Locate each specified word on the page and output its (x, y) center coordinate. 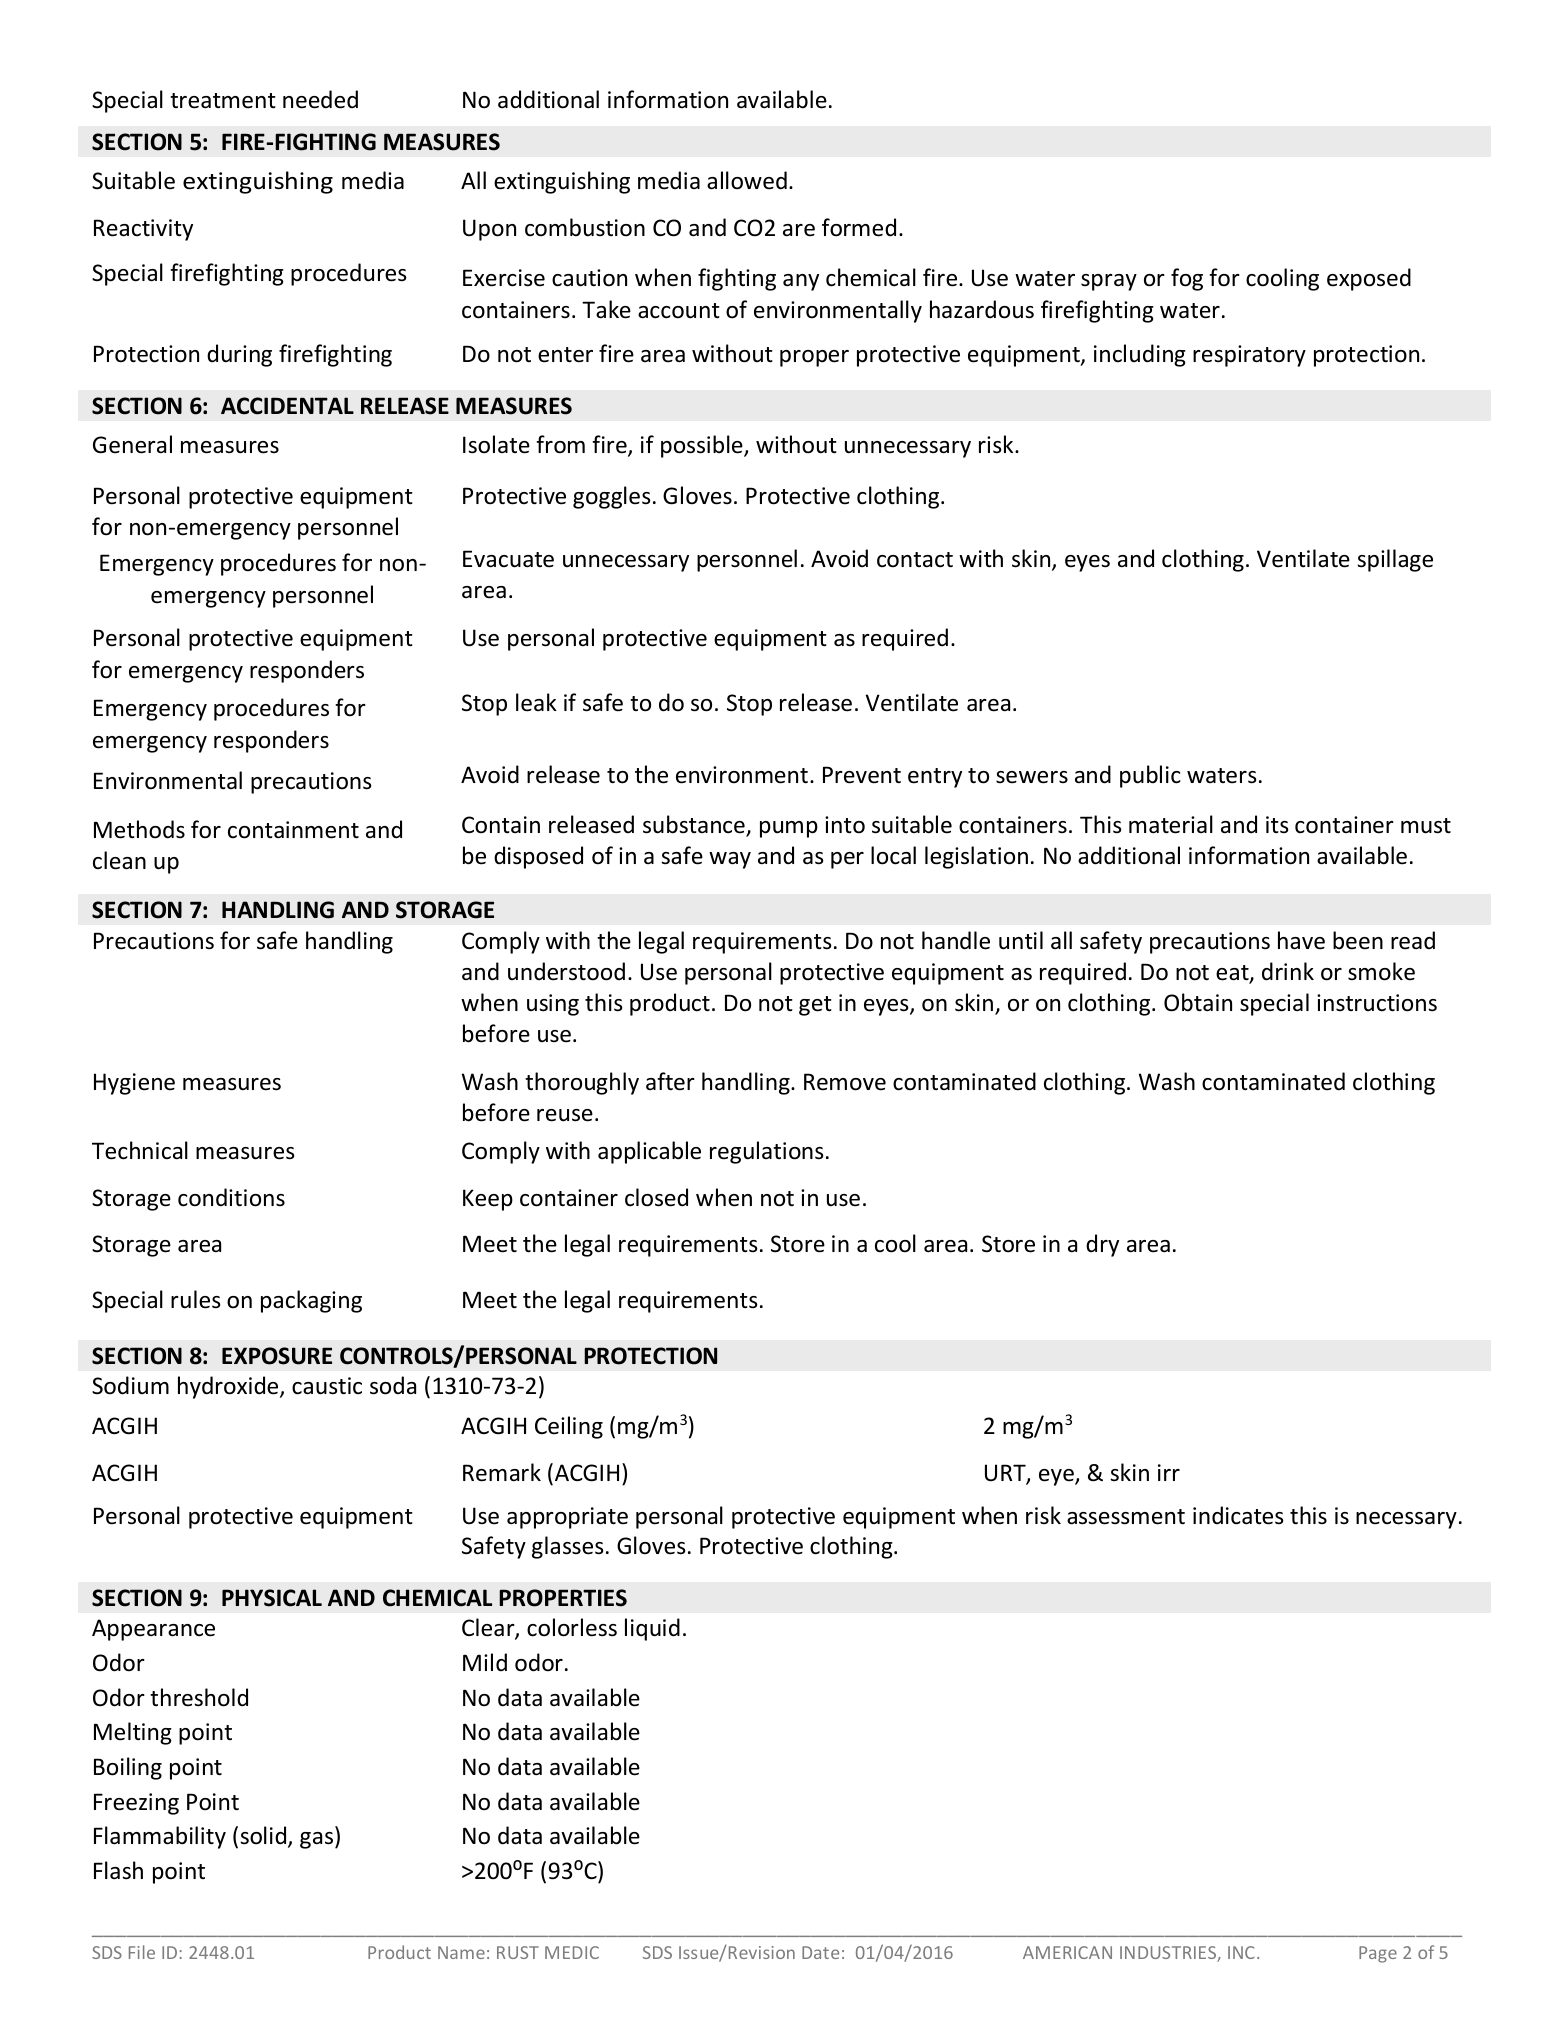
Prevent (862, 775)
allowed (747, 180)
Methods (139, 829)
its (1277, 825)
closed (656, 1197)
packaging (311, 1301)
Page (1378, 1954)
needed (320, 99)
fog (1187, 279)
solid (264, 1836)
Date (820, 1952)
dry (1102, 1245)
